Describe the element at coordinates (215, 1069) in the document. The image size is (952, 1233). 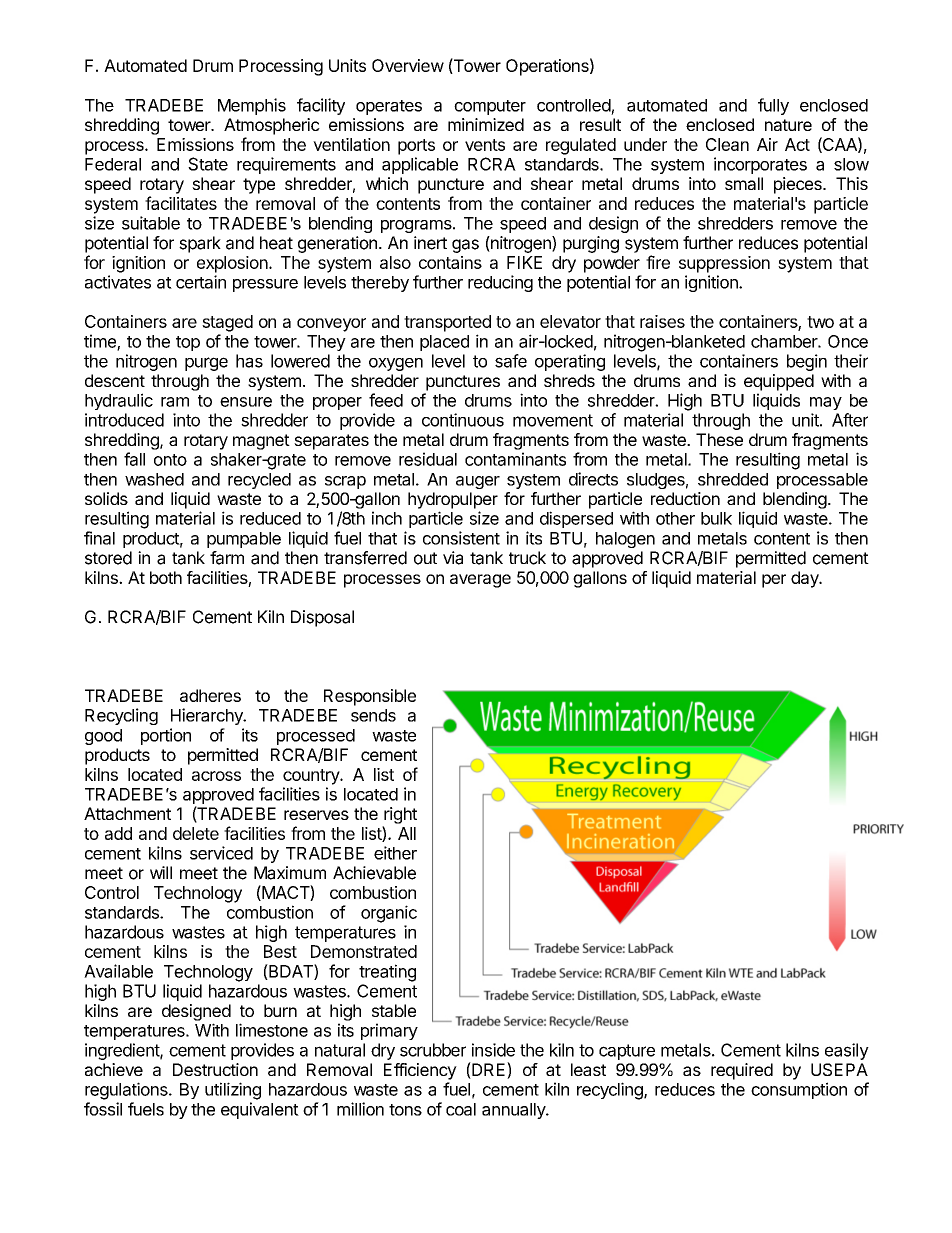
I see `Destruction` at that location.
